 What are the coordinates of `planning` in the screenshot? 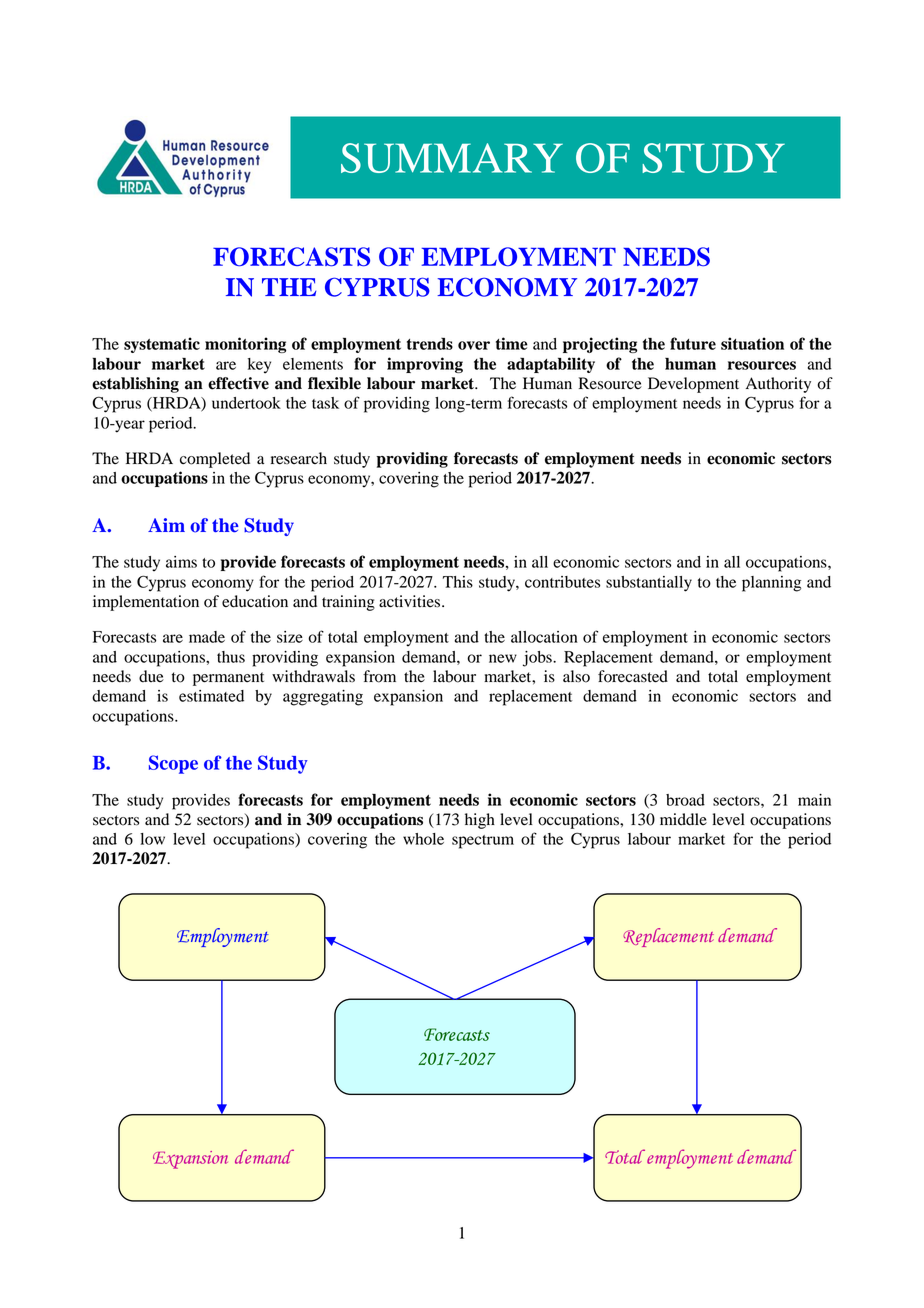 It's located at (771, 584).
